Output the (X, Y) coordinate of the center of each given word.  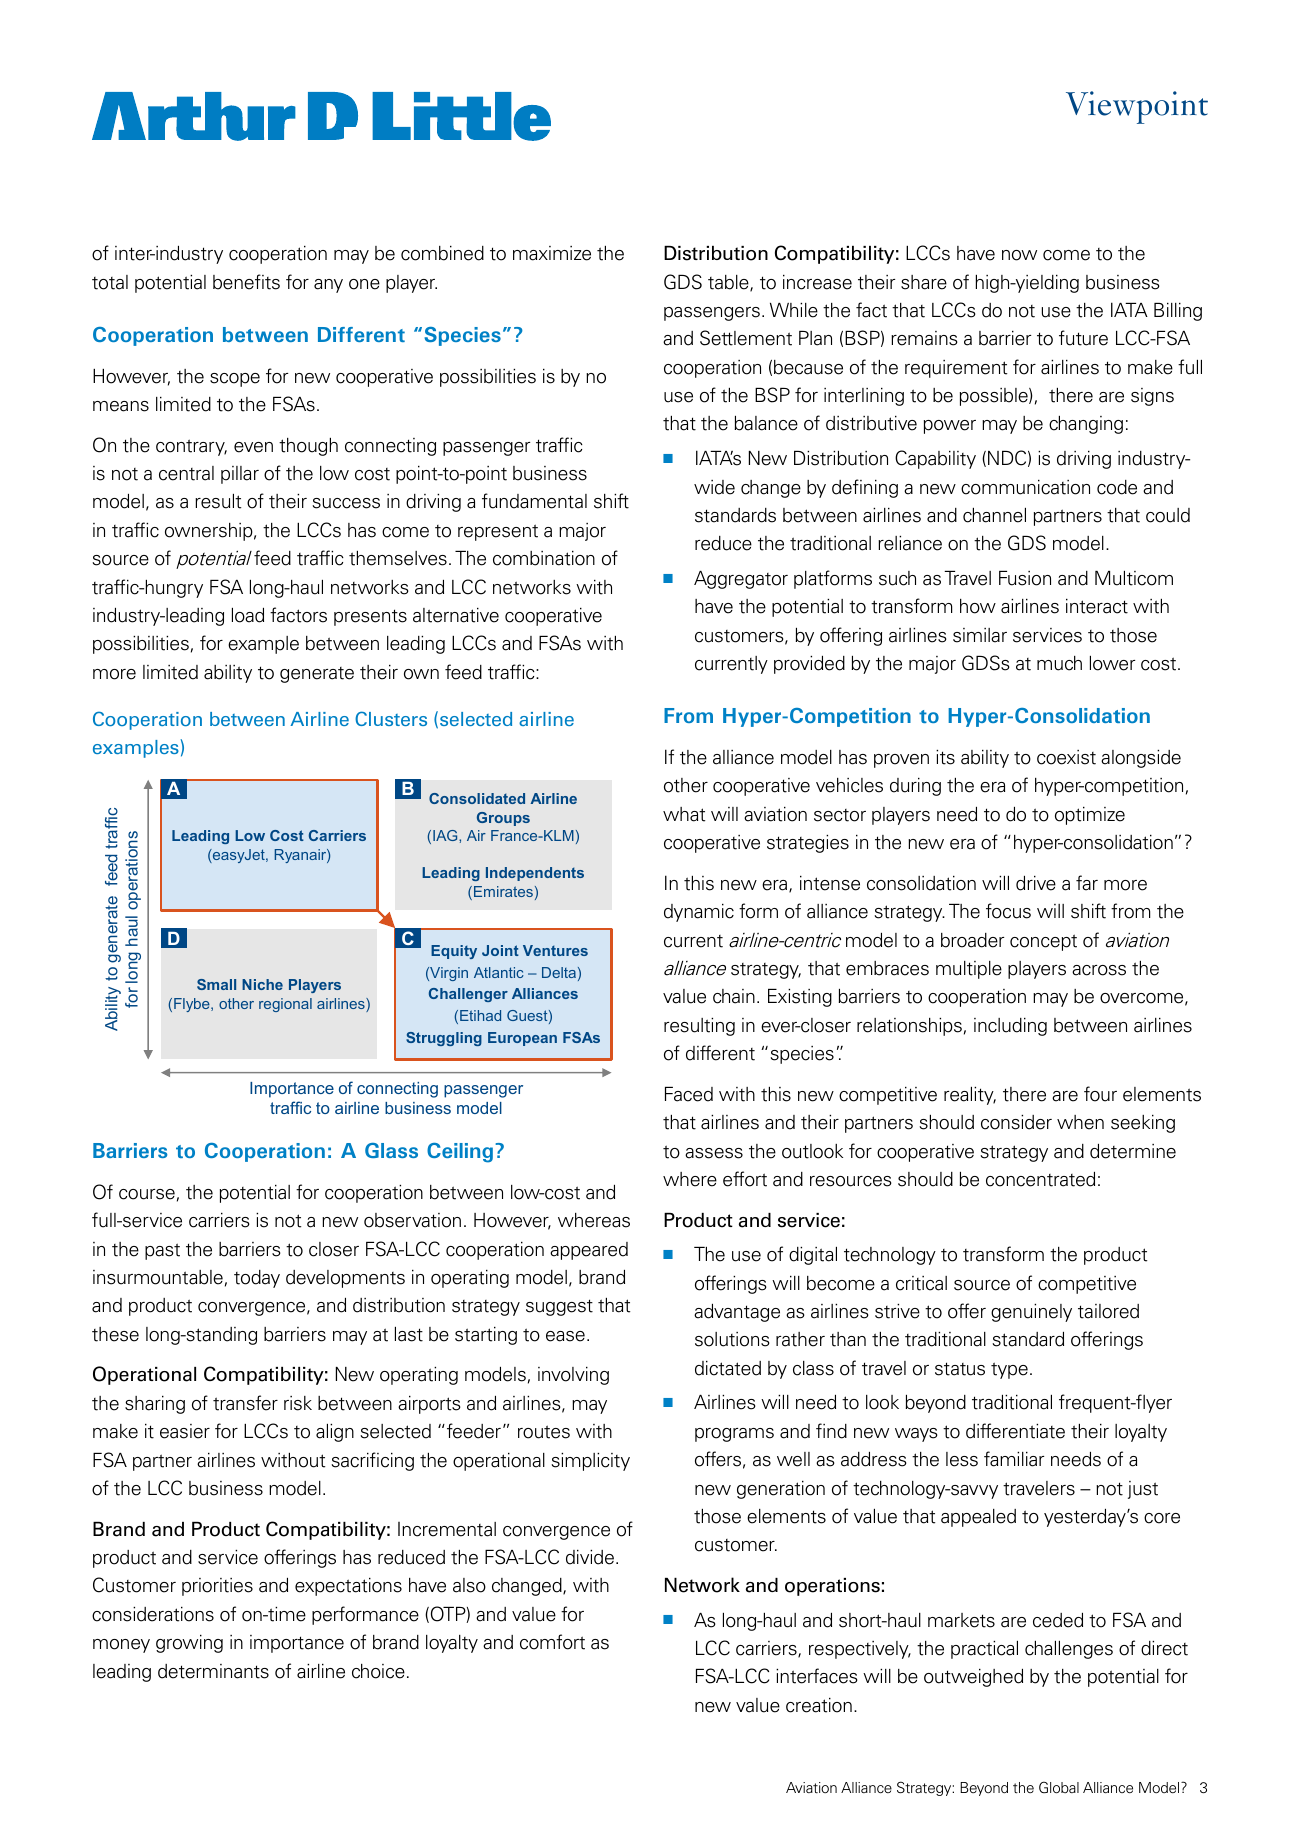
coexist (1066, 757)
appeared (589, 1251)
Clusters (391, 718)
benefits (246, 282)
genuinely (1031, 1313)
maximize (552, 253)
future (1083, 338)
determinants (213, 1671)
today (257, 1279)
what (684, 814)
